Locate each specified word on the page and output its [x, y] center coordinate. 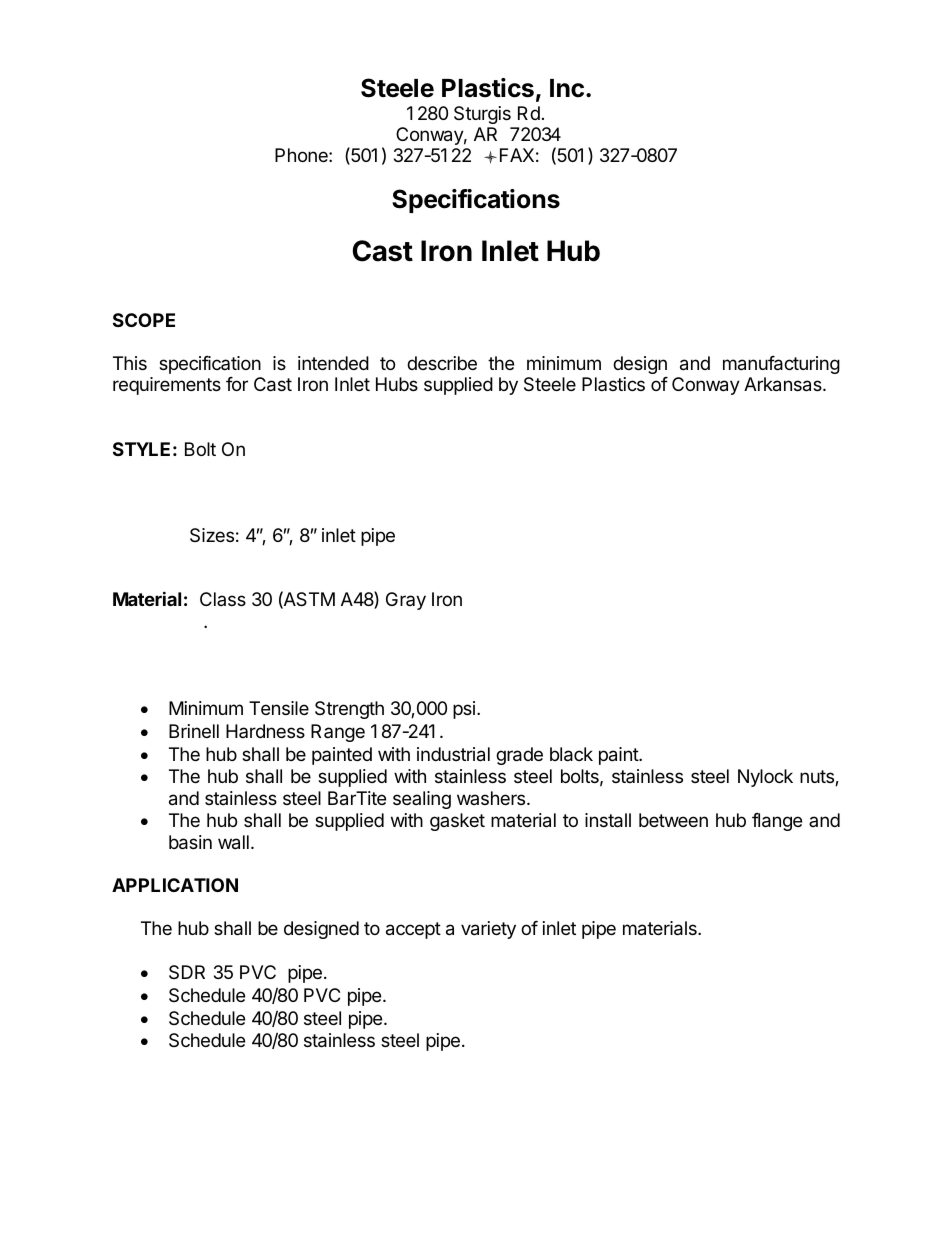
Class [223, 599]
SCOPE [144, 320]
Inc [567, 88]
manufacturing [781, 365]
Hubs [397, 384]
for [237, 384]
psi [464, 710]
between [673, 820]
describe [442, 363]
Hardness [265, 731]
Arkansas [784, 384]
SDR [187, 972]
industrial [453, 754]
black [571, 754]
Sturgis [482, 115]
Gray [406, 601]
